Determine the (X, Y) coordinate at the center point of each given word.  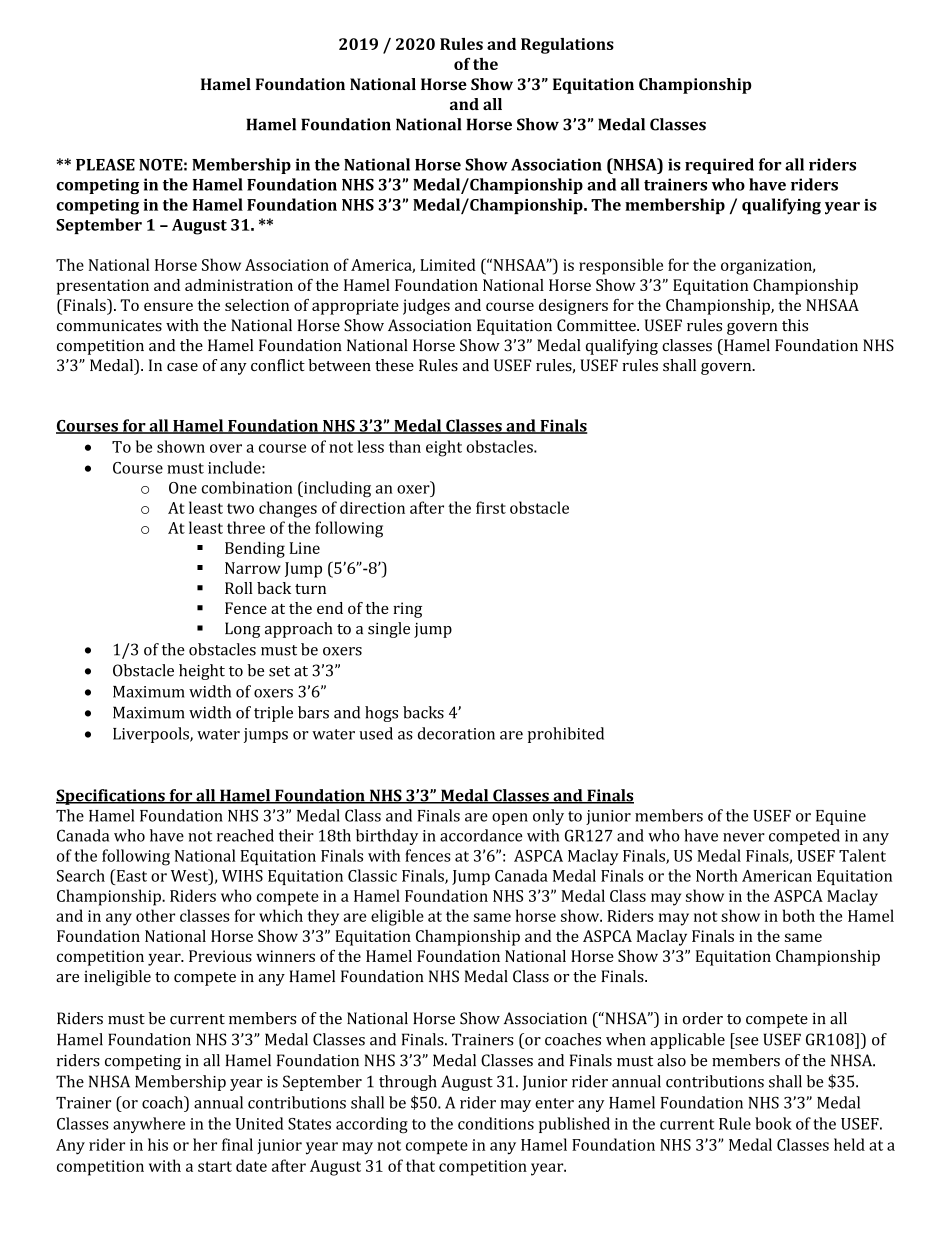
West (190, 875)
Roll (239, 588)
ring (407, 610)
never (744, 837)
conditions (496, 1123)
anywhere (149, 1125)
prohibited (566, 735)
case (182, 367)
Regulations (567, 46)
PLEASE (105, 165)
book (773, 1123)
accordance (481, 835)
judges (426, 307)
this (795, 325)
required (719, 166)
